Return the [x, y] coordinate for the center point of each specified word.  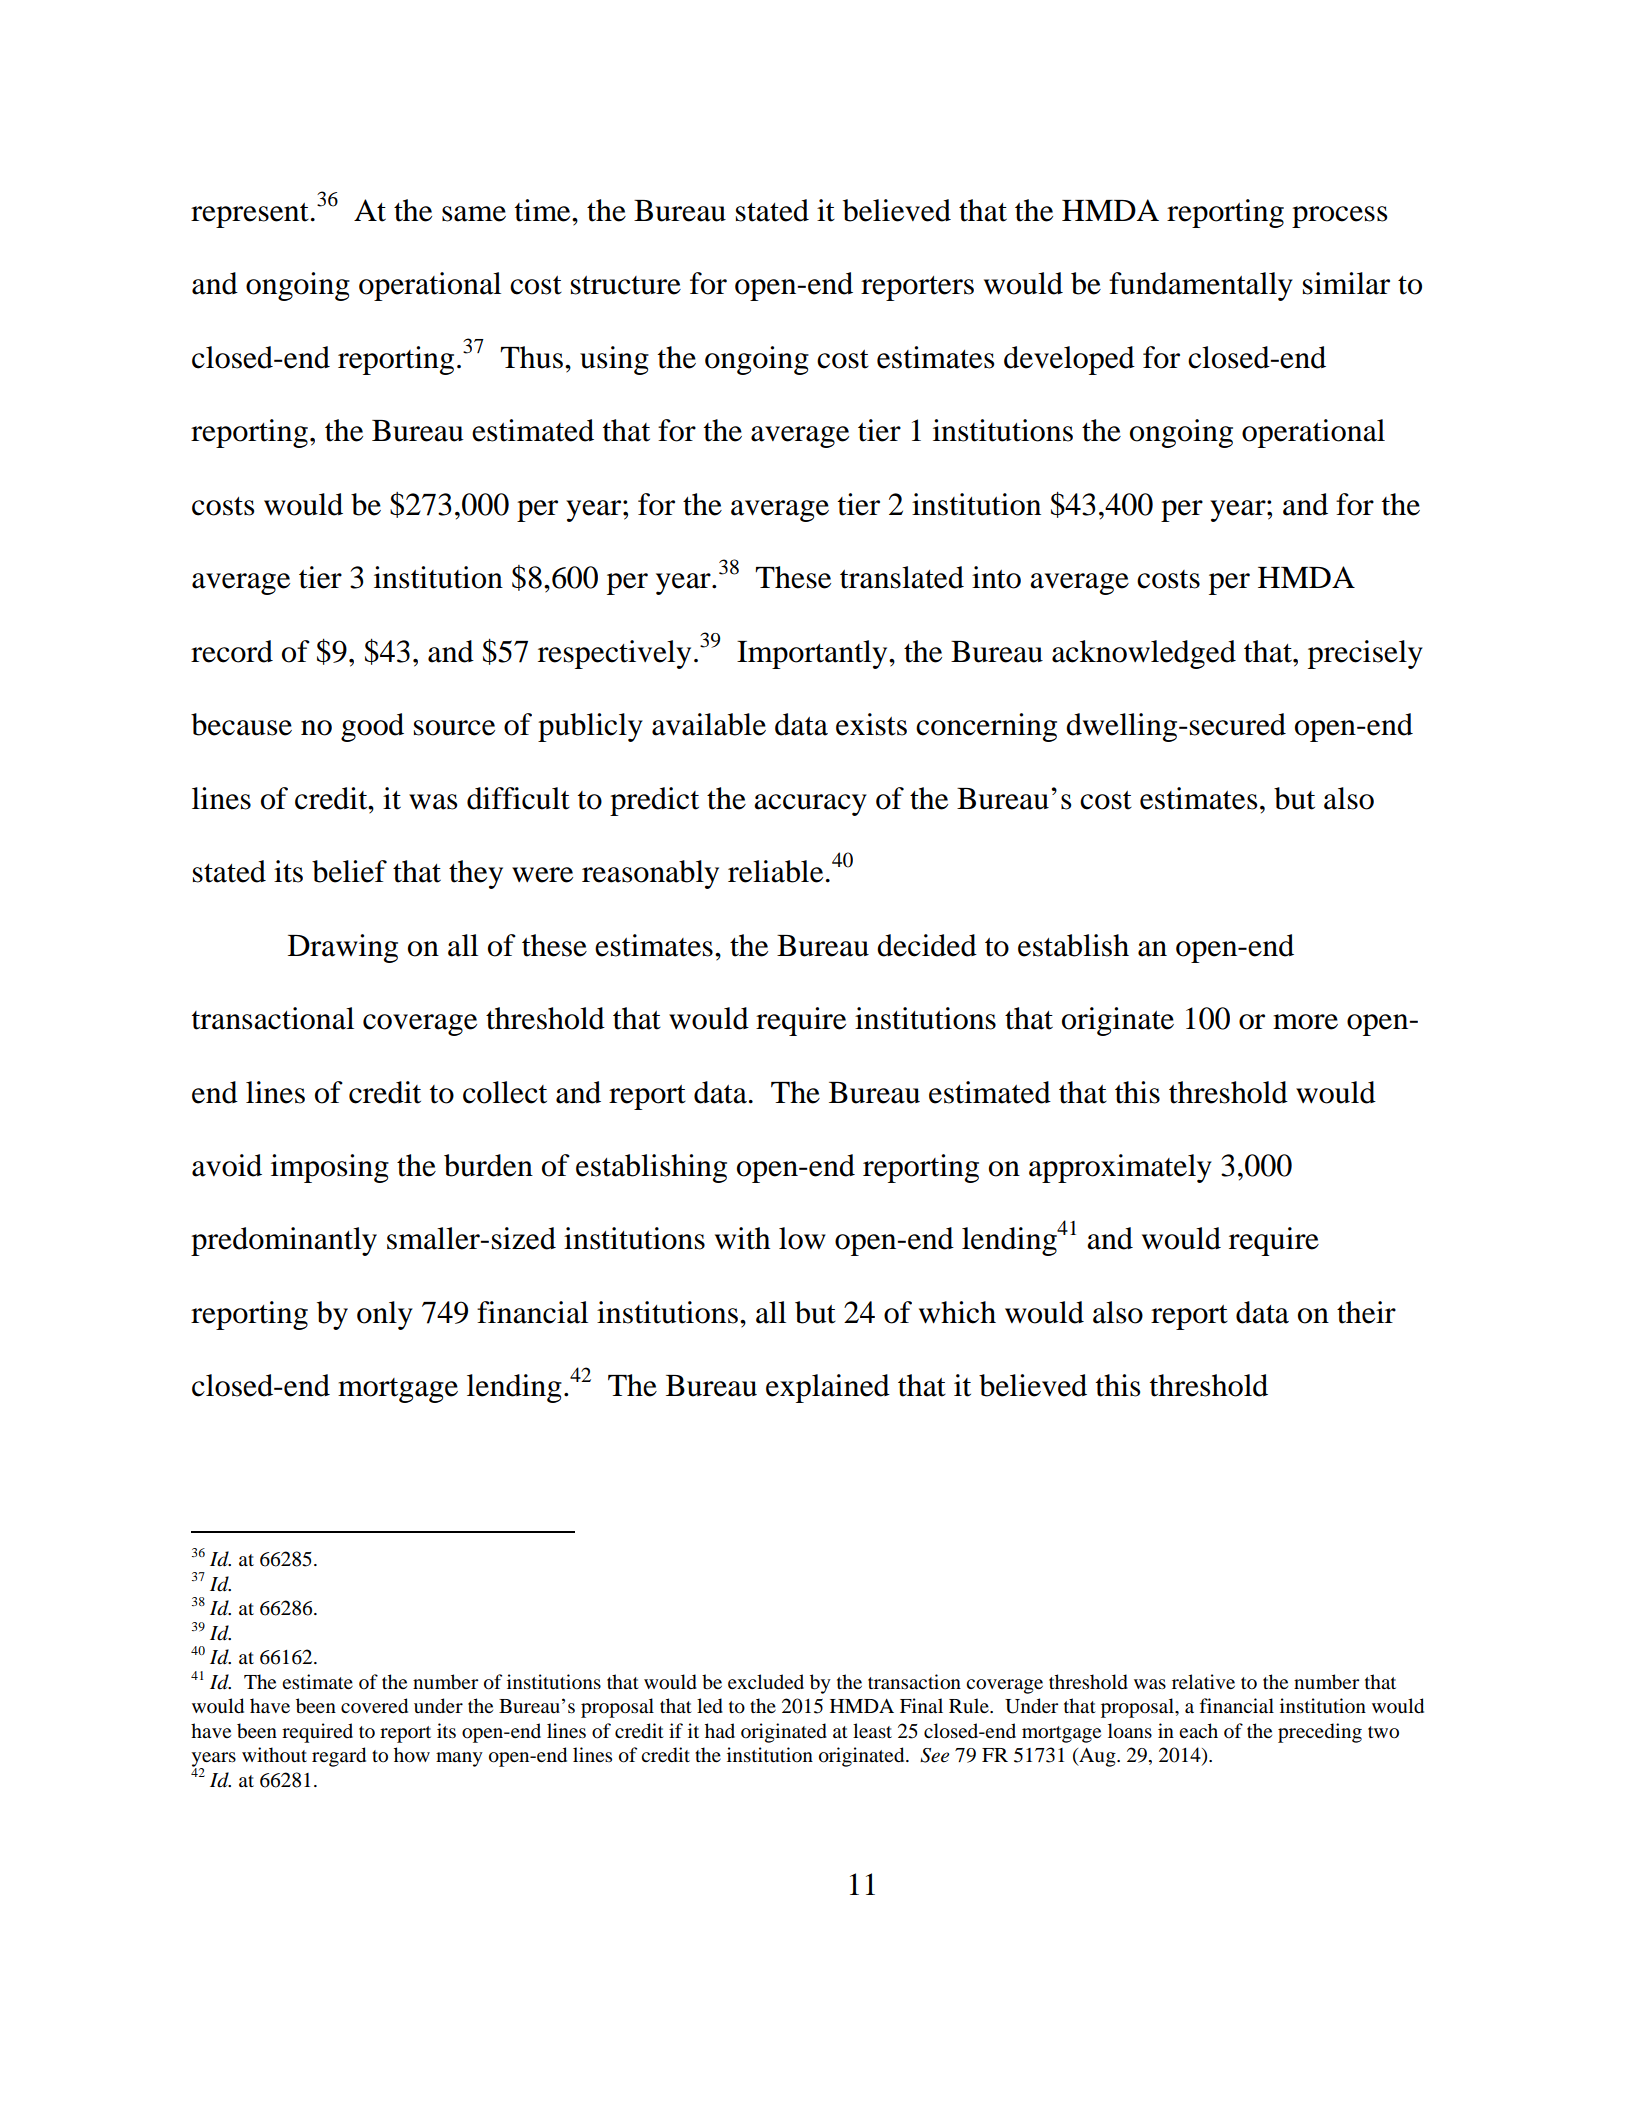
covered [374, 1706]
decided [927, 945]
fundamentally [1201, 286]
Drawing [343, 948]
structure [626, 285]
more [1305, 1022]
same [474, 214]
